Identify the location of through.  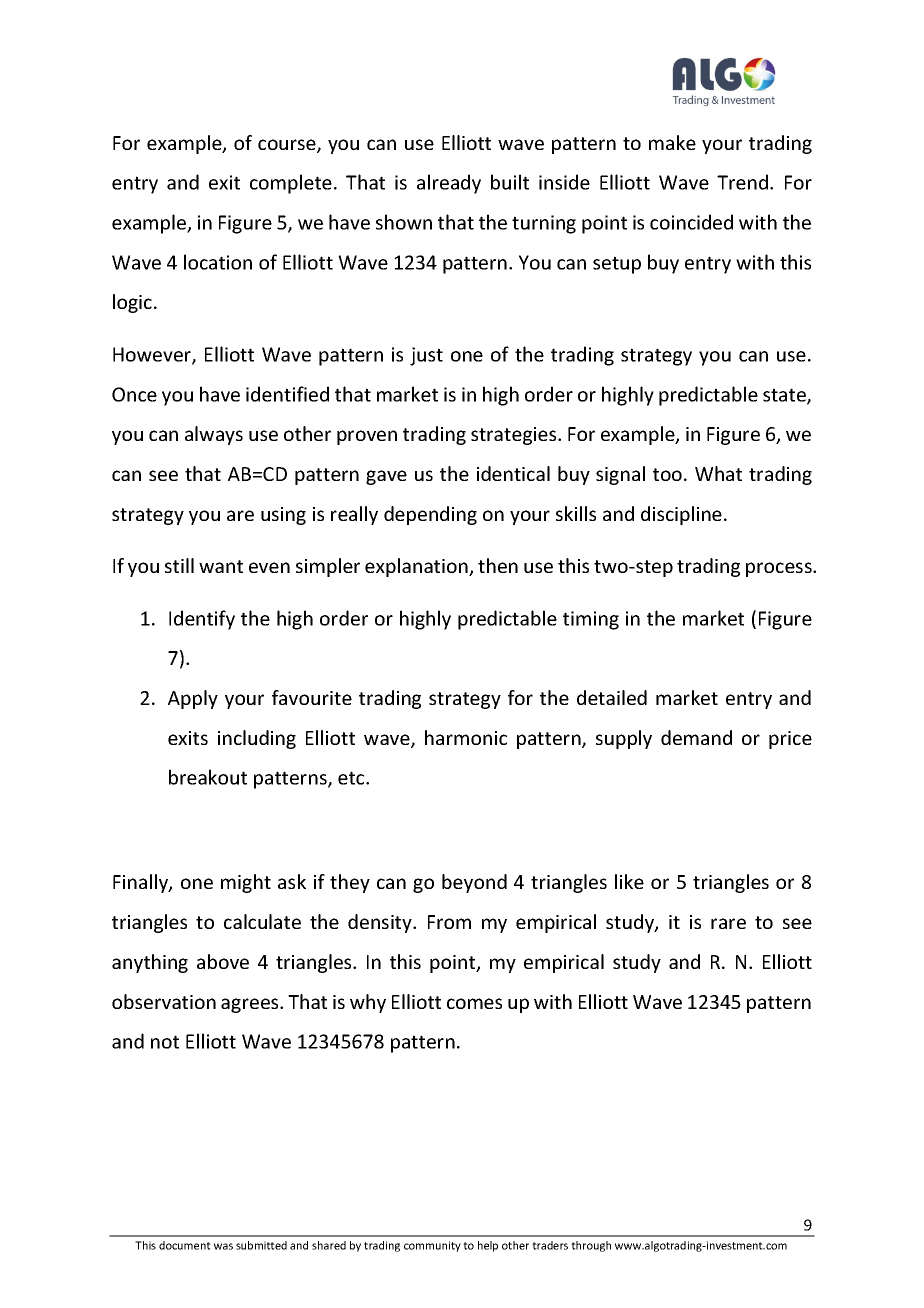
(591, 1246).
